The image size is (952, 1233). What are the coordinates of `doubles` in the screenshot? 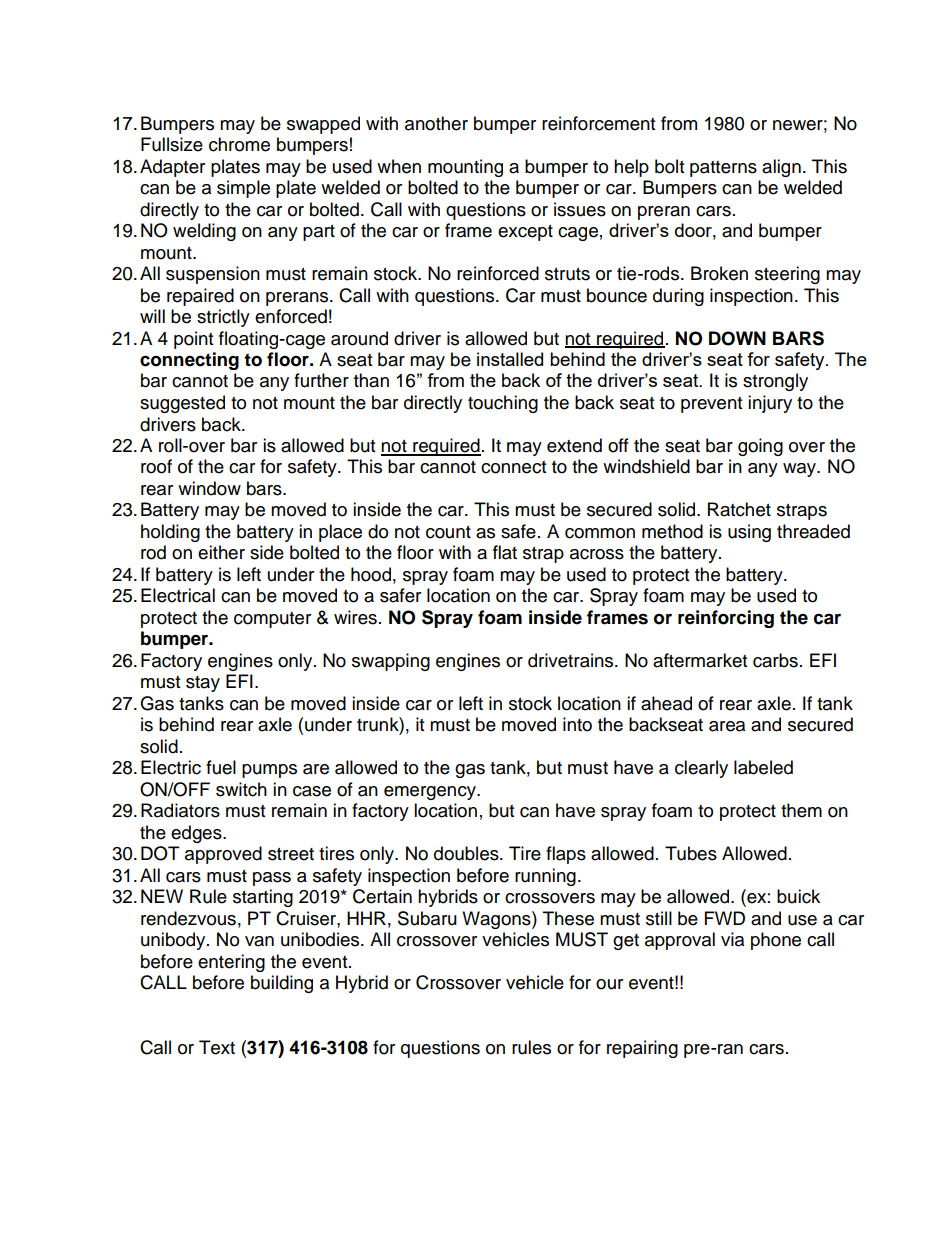 It's located at (467, 853).
